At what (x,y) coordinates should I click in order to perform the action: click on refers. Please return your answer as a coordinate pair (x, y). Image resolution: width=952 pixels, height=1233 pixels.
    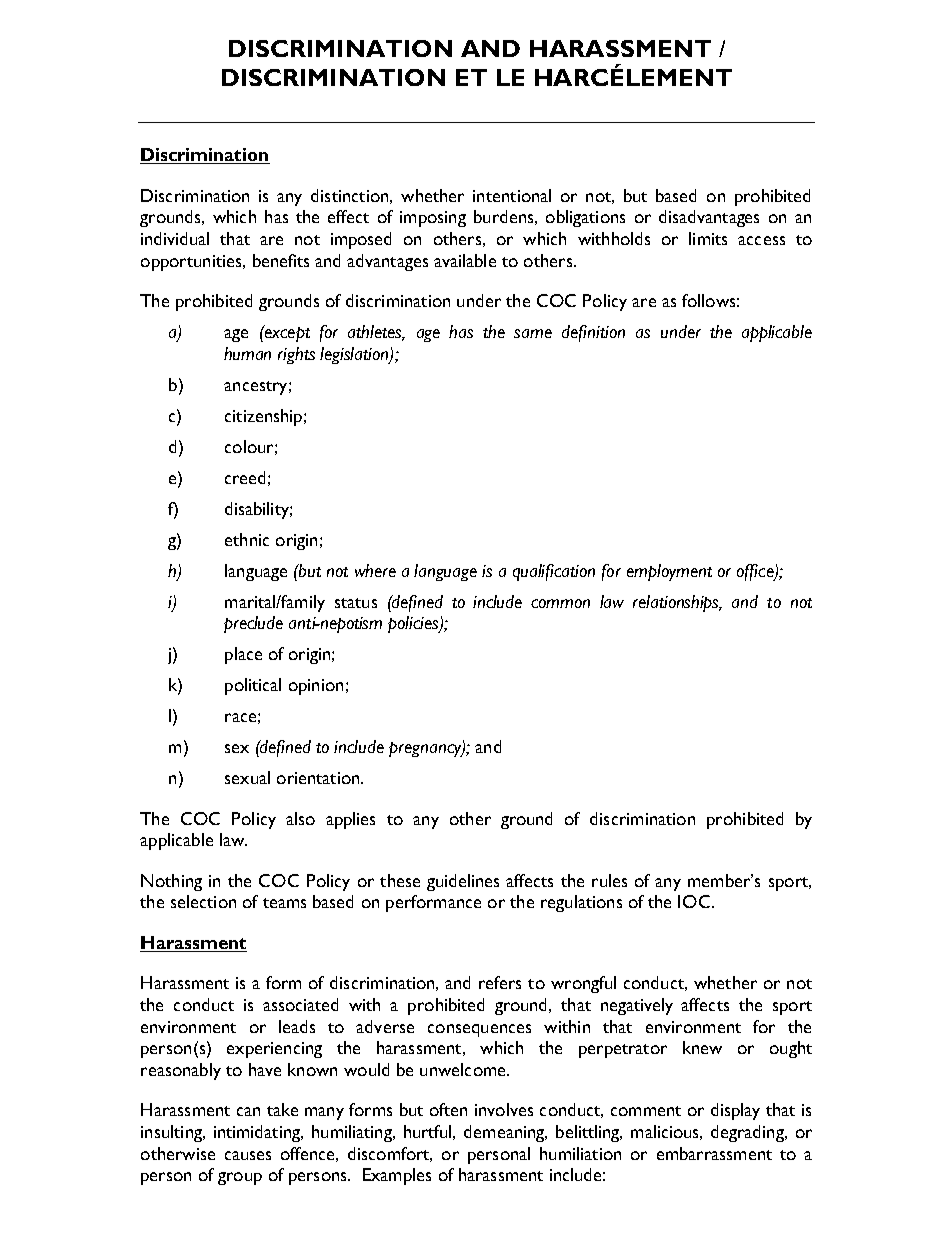
    Looking at the image, I should click on (500, 982).
